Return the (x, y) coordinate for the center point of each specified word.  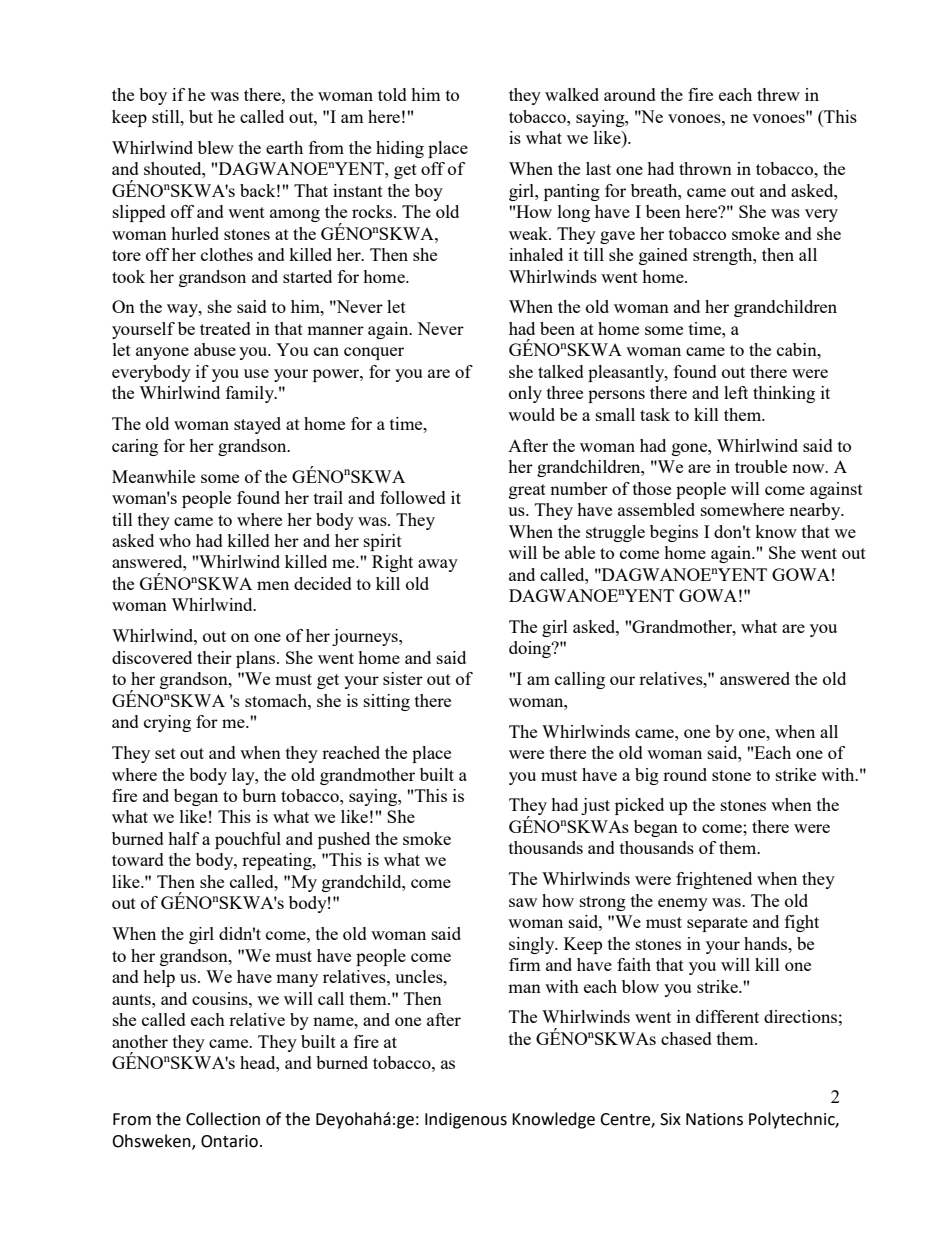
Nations (714, 1119)
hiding (400, 149)
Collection (223, 1119)
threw (778, 94)
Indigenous (466, 1120)
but (201, 116)
